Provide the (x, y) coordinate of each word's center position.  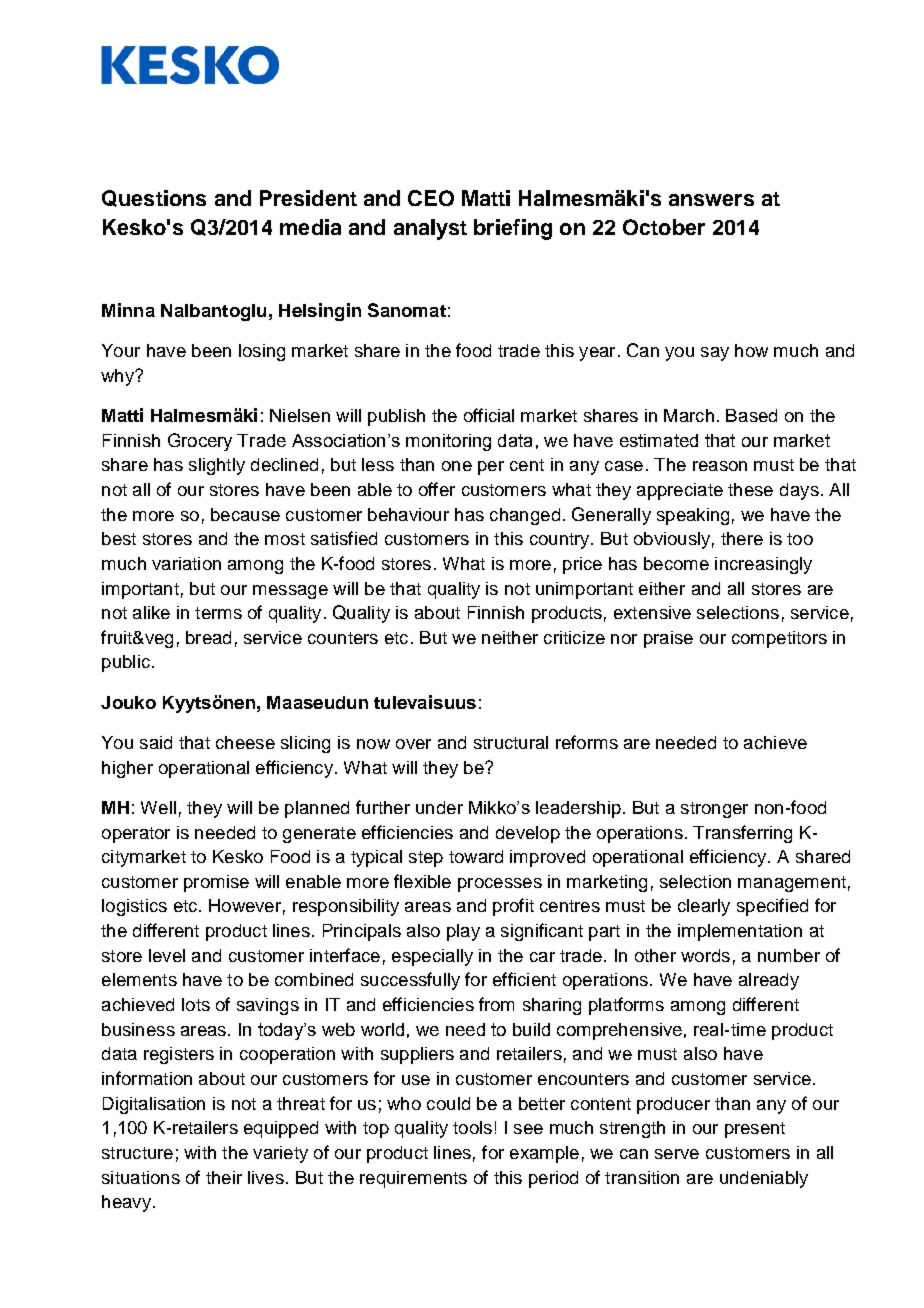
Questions (154, 198)
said (156, 742)
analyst (430, 229)
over (413, 744)
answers (711, 200)
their (224, 1177)
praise (668, 639)
